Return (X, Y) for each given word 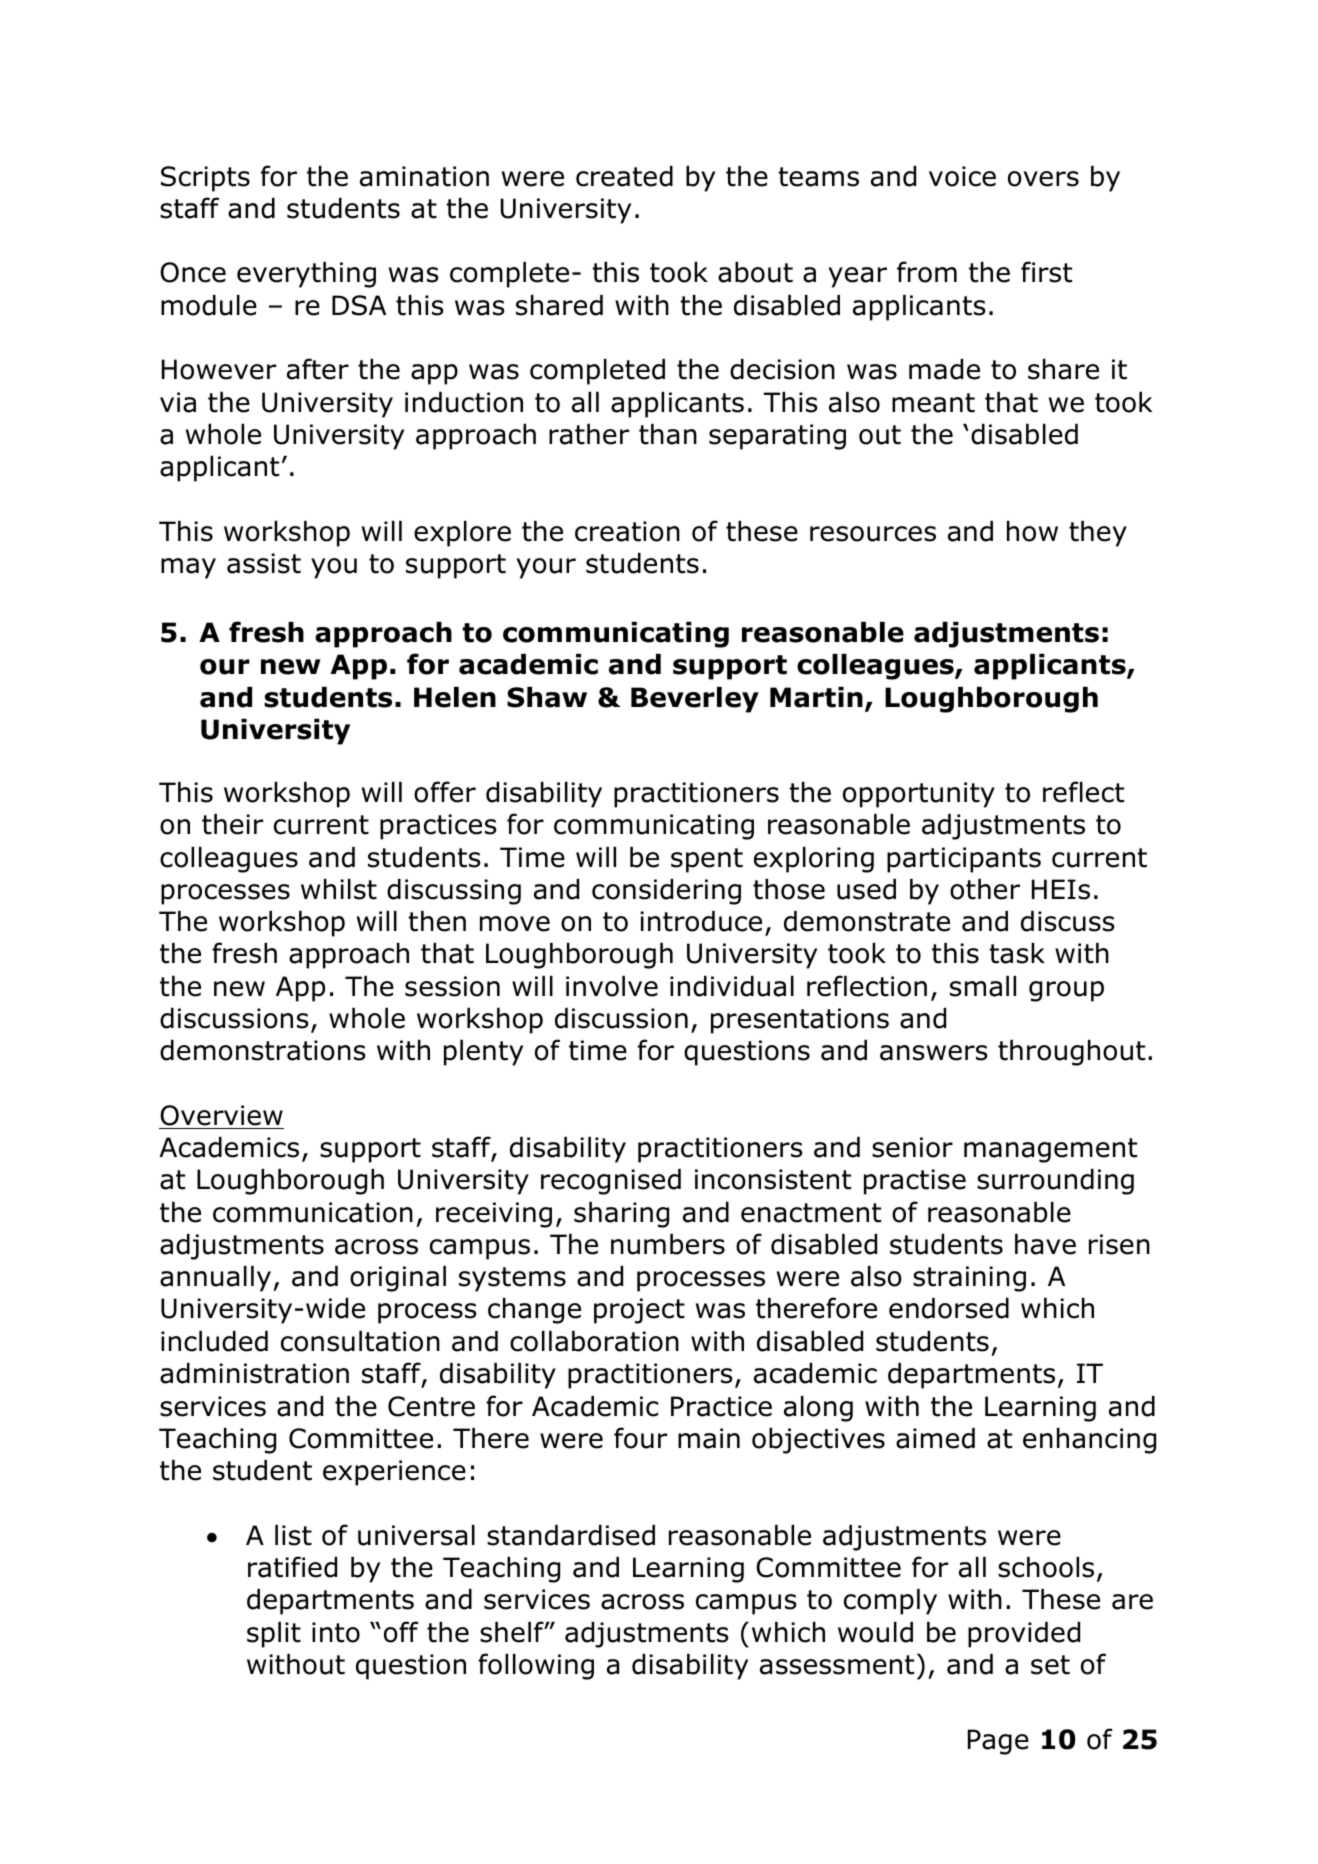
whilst (339, 889)
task (1017, 953)
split (274, 1635)
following (536, 1666)
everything (306, 275)
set (1050, 1665)
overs (1043, 179)
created (624, 176)
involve (612, 986)
